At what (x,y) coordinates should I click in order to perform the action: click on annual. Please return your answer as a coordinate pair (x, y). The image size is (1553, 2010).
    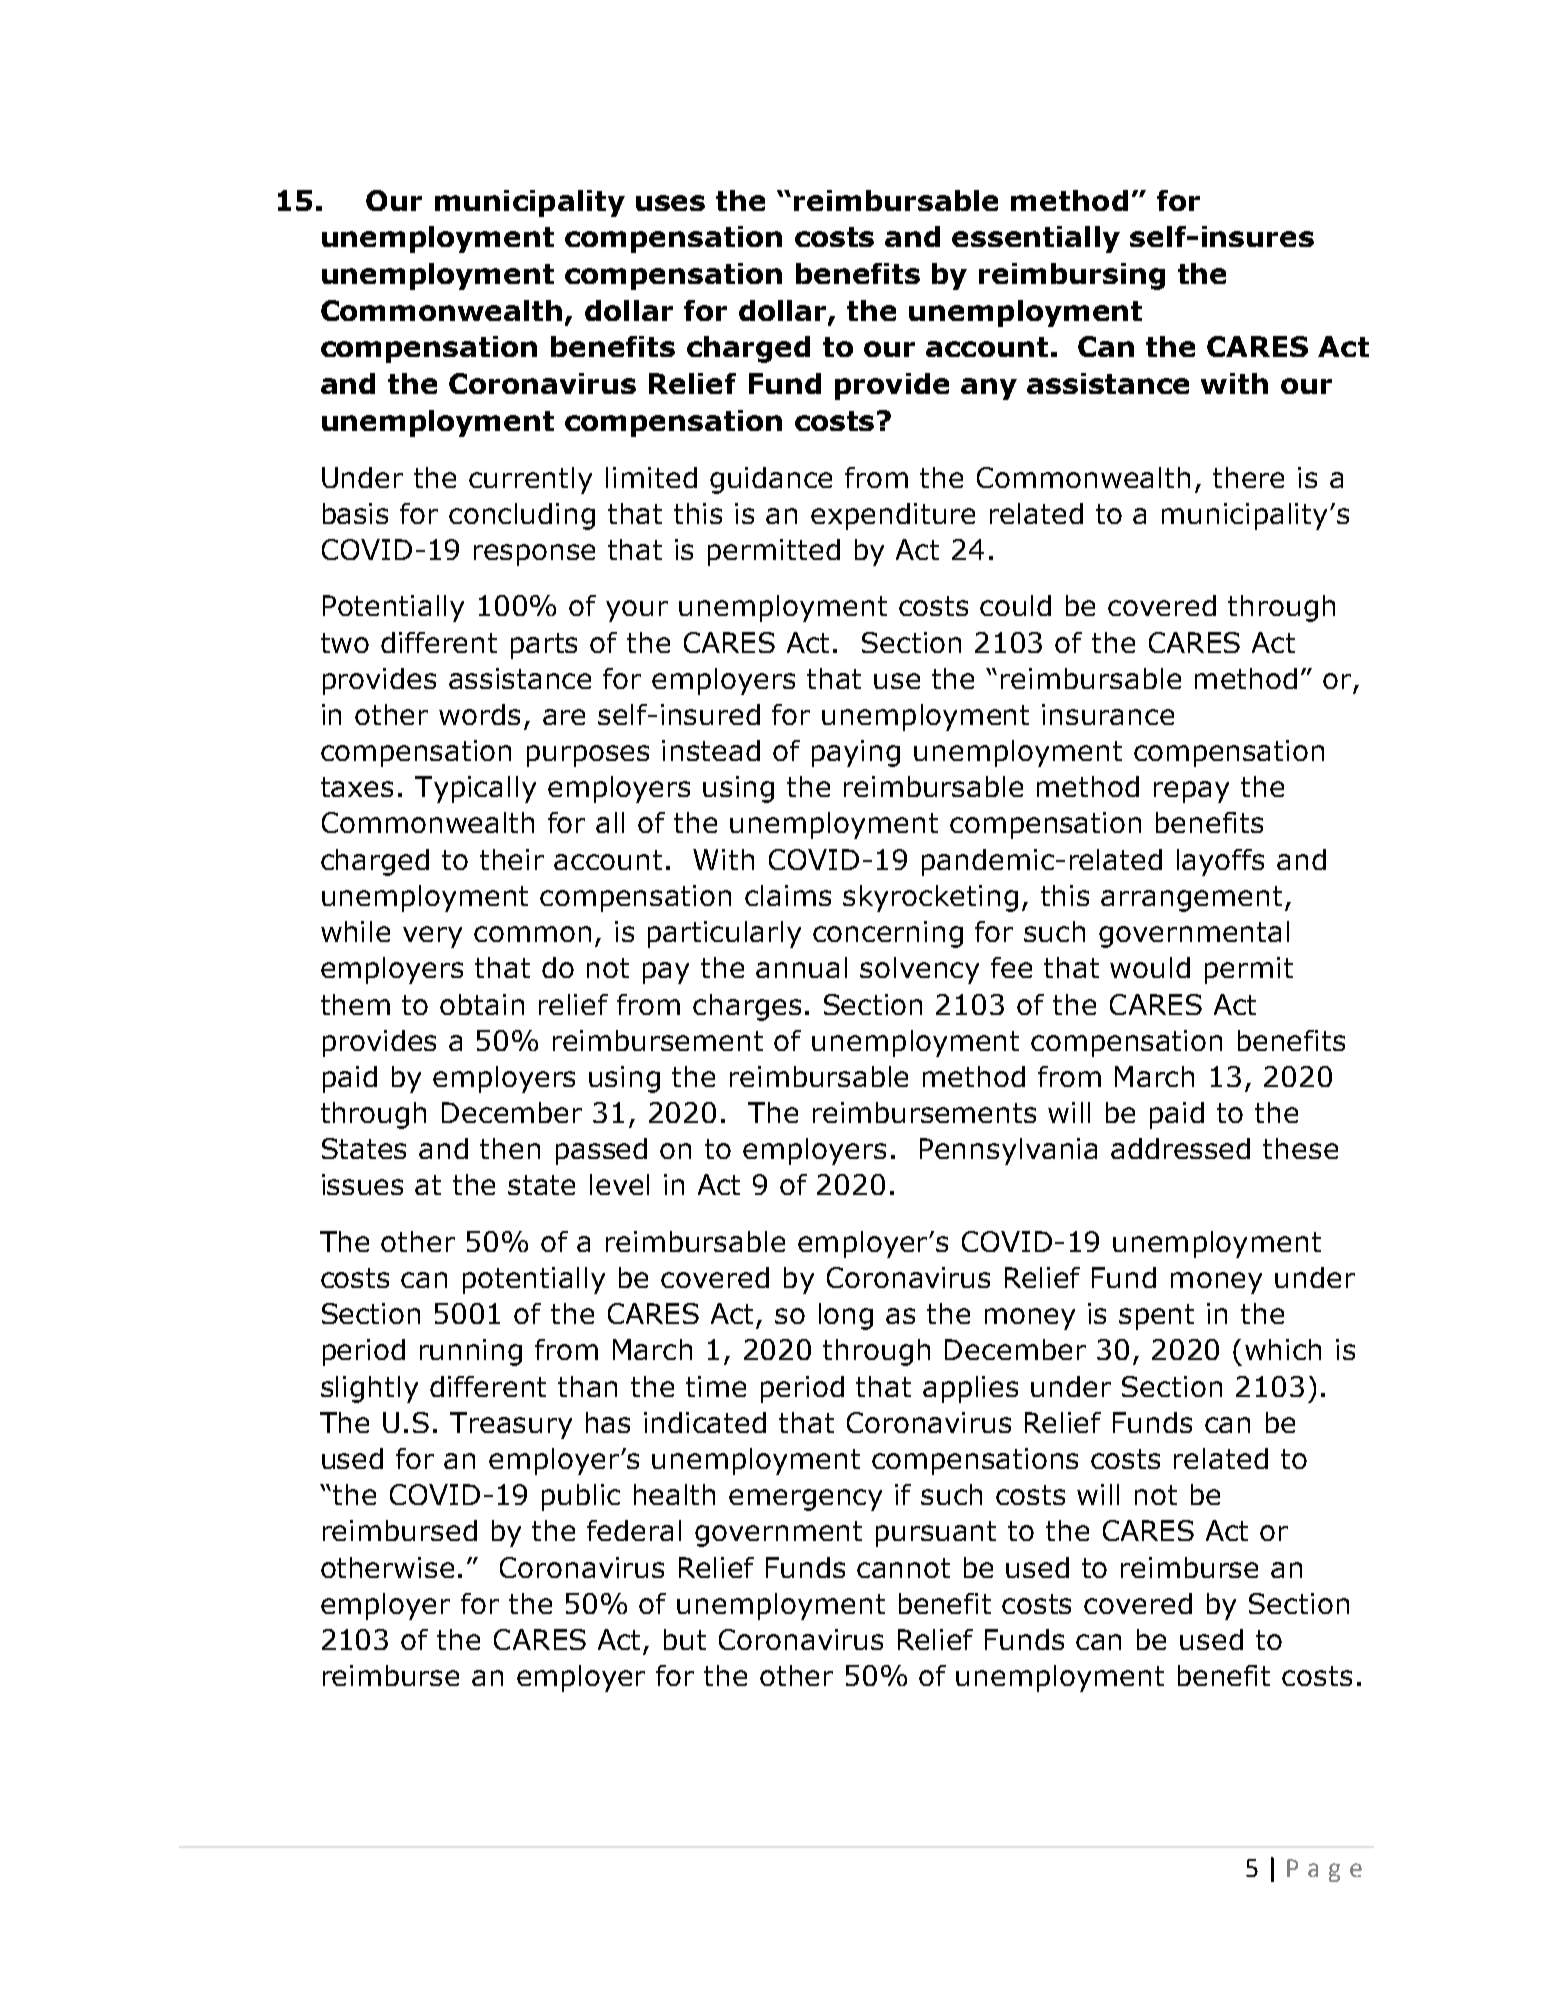
    Looking at the image, I should click on (801, 967).
